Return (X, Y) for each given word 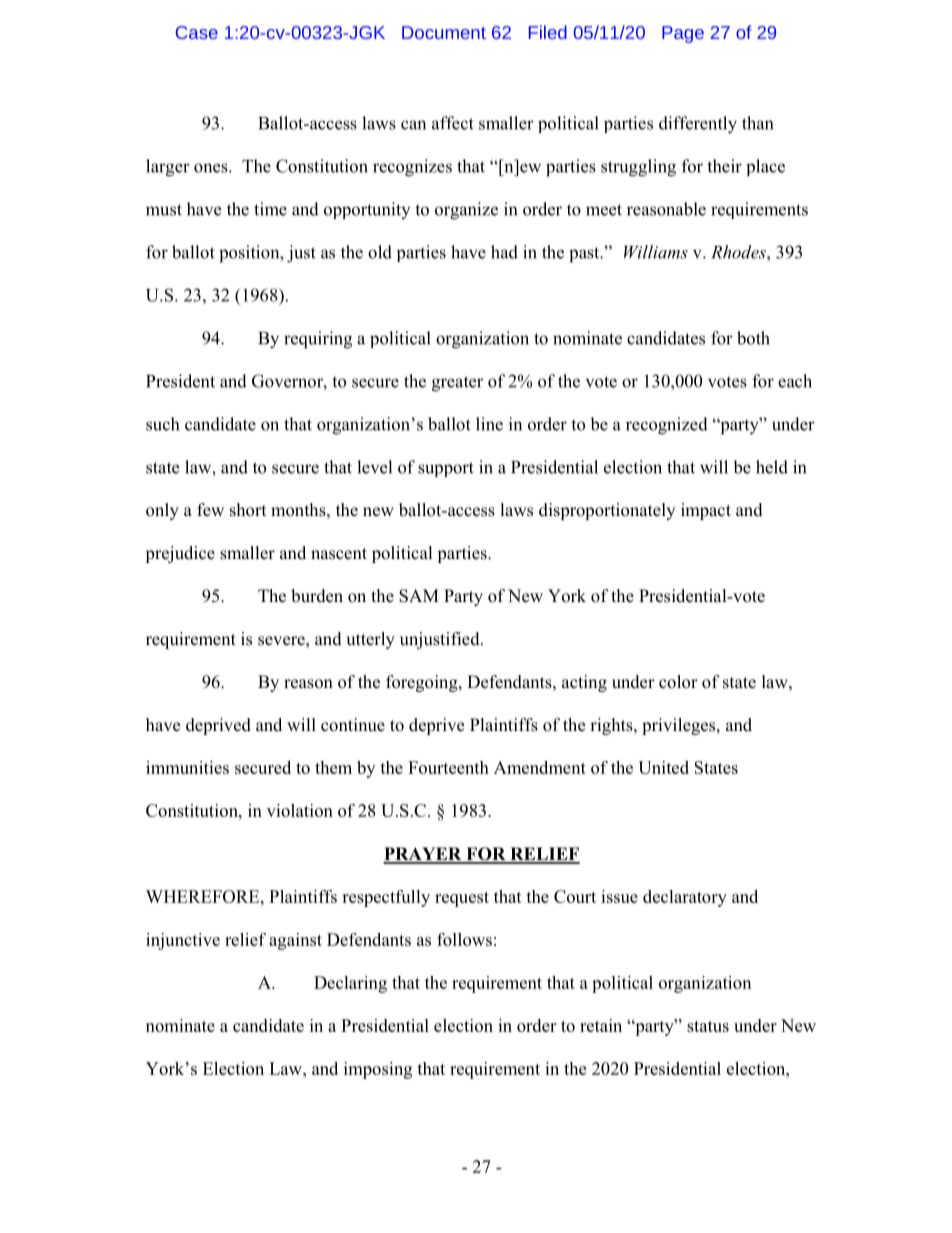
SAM (419, 596)
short (248, 510)
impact (706, 511)
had (504, 252)
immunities (187, 767)
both (753, 338)
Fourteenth (448, 767)
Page (683, 34)
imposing (378, 1070)
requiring (318, 340)
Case (197, 32)
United (663, 767)
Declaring (350, 984)
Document (444, 32)
